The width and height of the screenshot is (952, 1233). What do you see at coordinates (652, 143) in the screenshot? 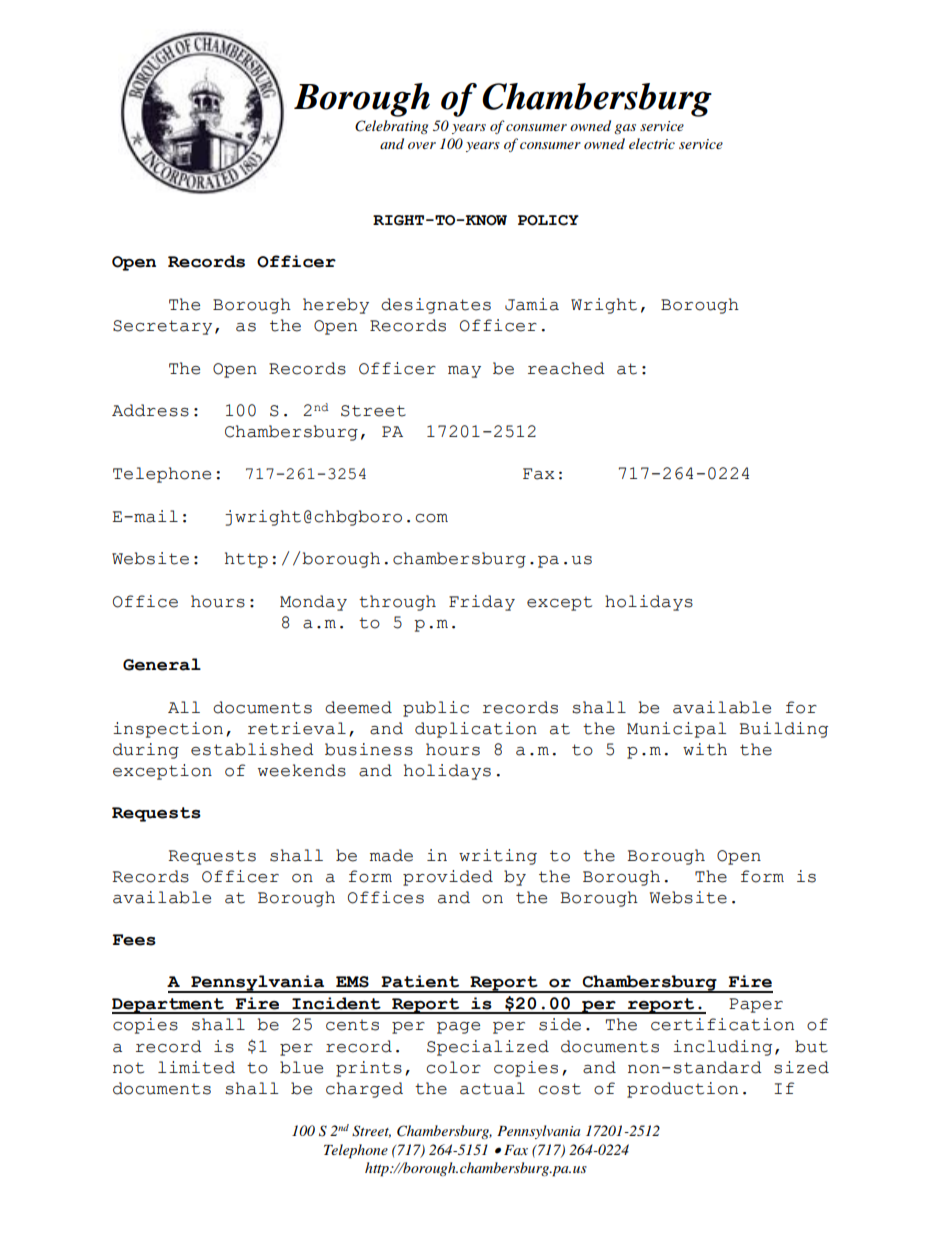
I see `electric` at bounding box center [652, 143].
